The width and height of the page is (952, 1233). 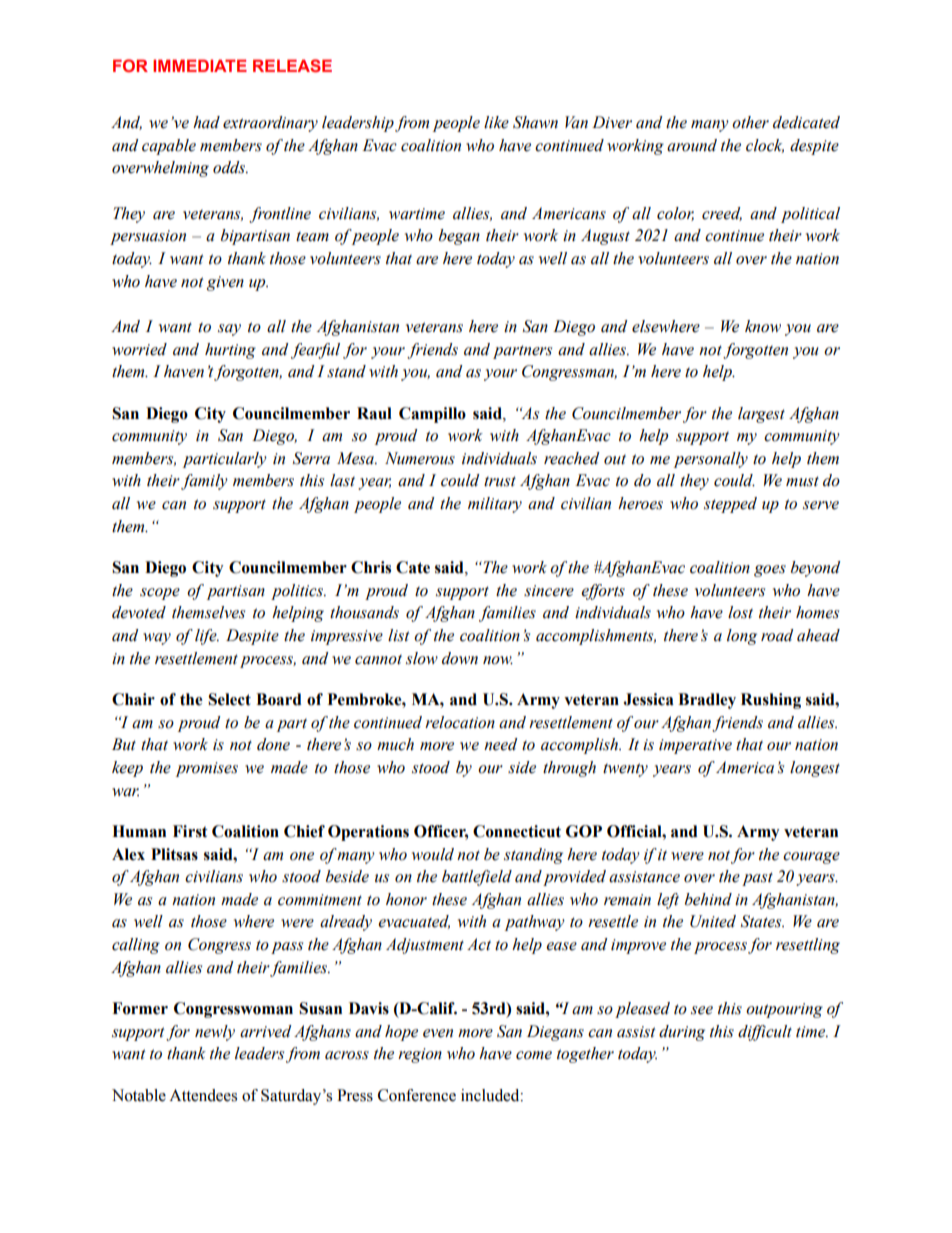 I want to click on Attendees, so click(x=203, y=1095).
